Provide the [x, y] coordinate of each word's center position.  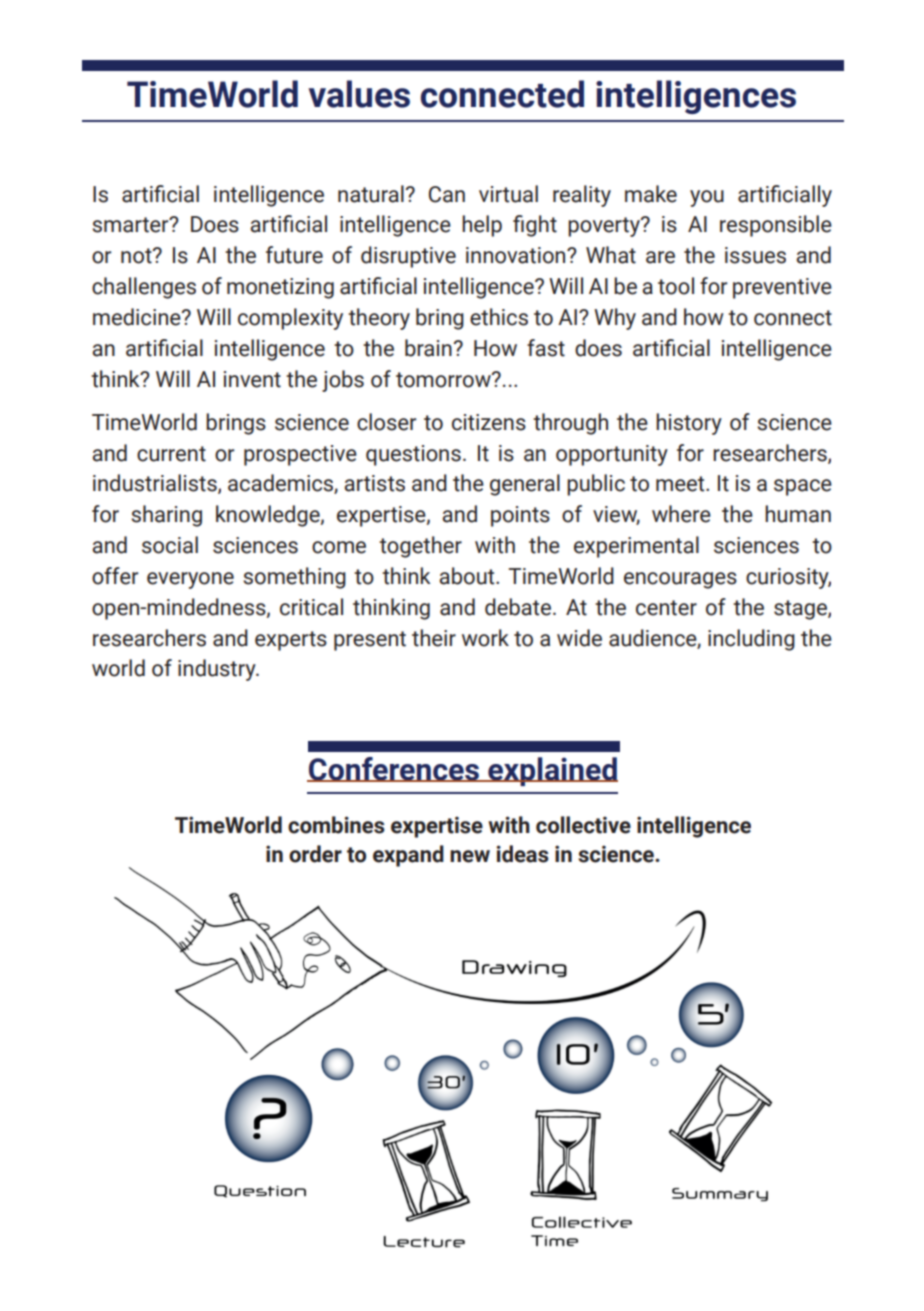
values [359, 94]
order [315, 854]
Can [447, 194]
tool [676, 286]
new [470, 856]
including [751, 640]
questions [413, 455]
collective [583, 825]
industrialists [156, 484]
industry [218, 670]
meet [681, 484]
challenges [144, 288]
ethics [499, 317]
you [707, 198]
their [434, 638]
